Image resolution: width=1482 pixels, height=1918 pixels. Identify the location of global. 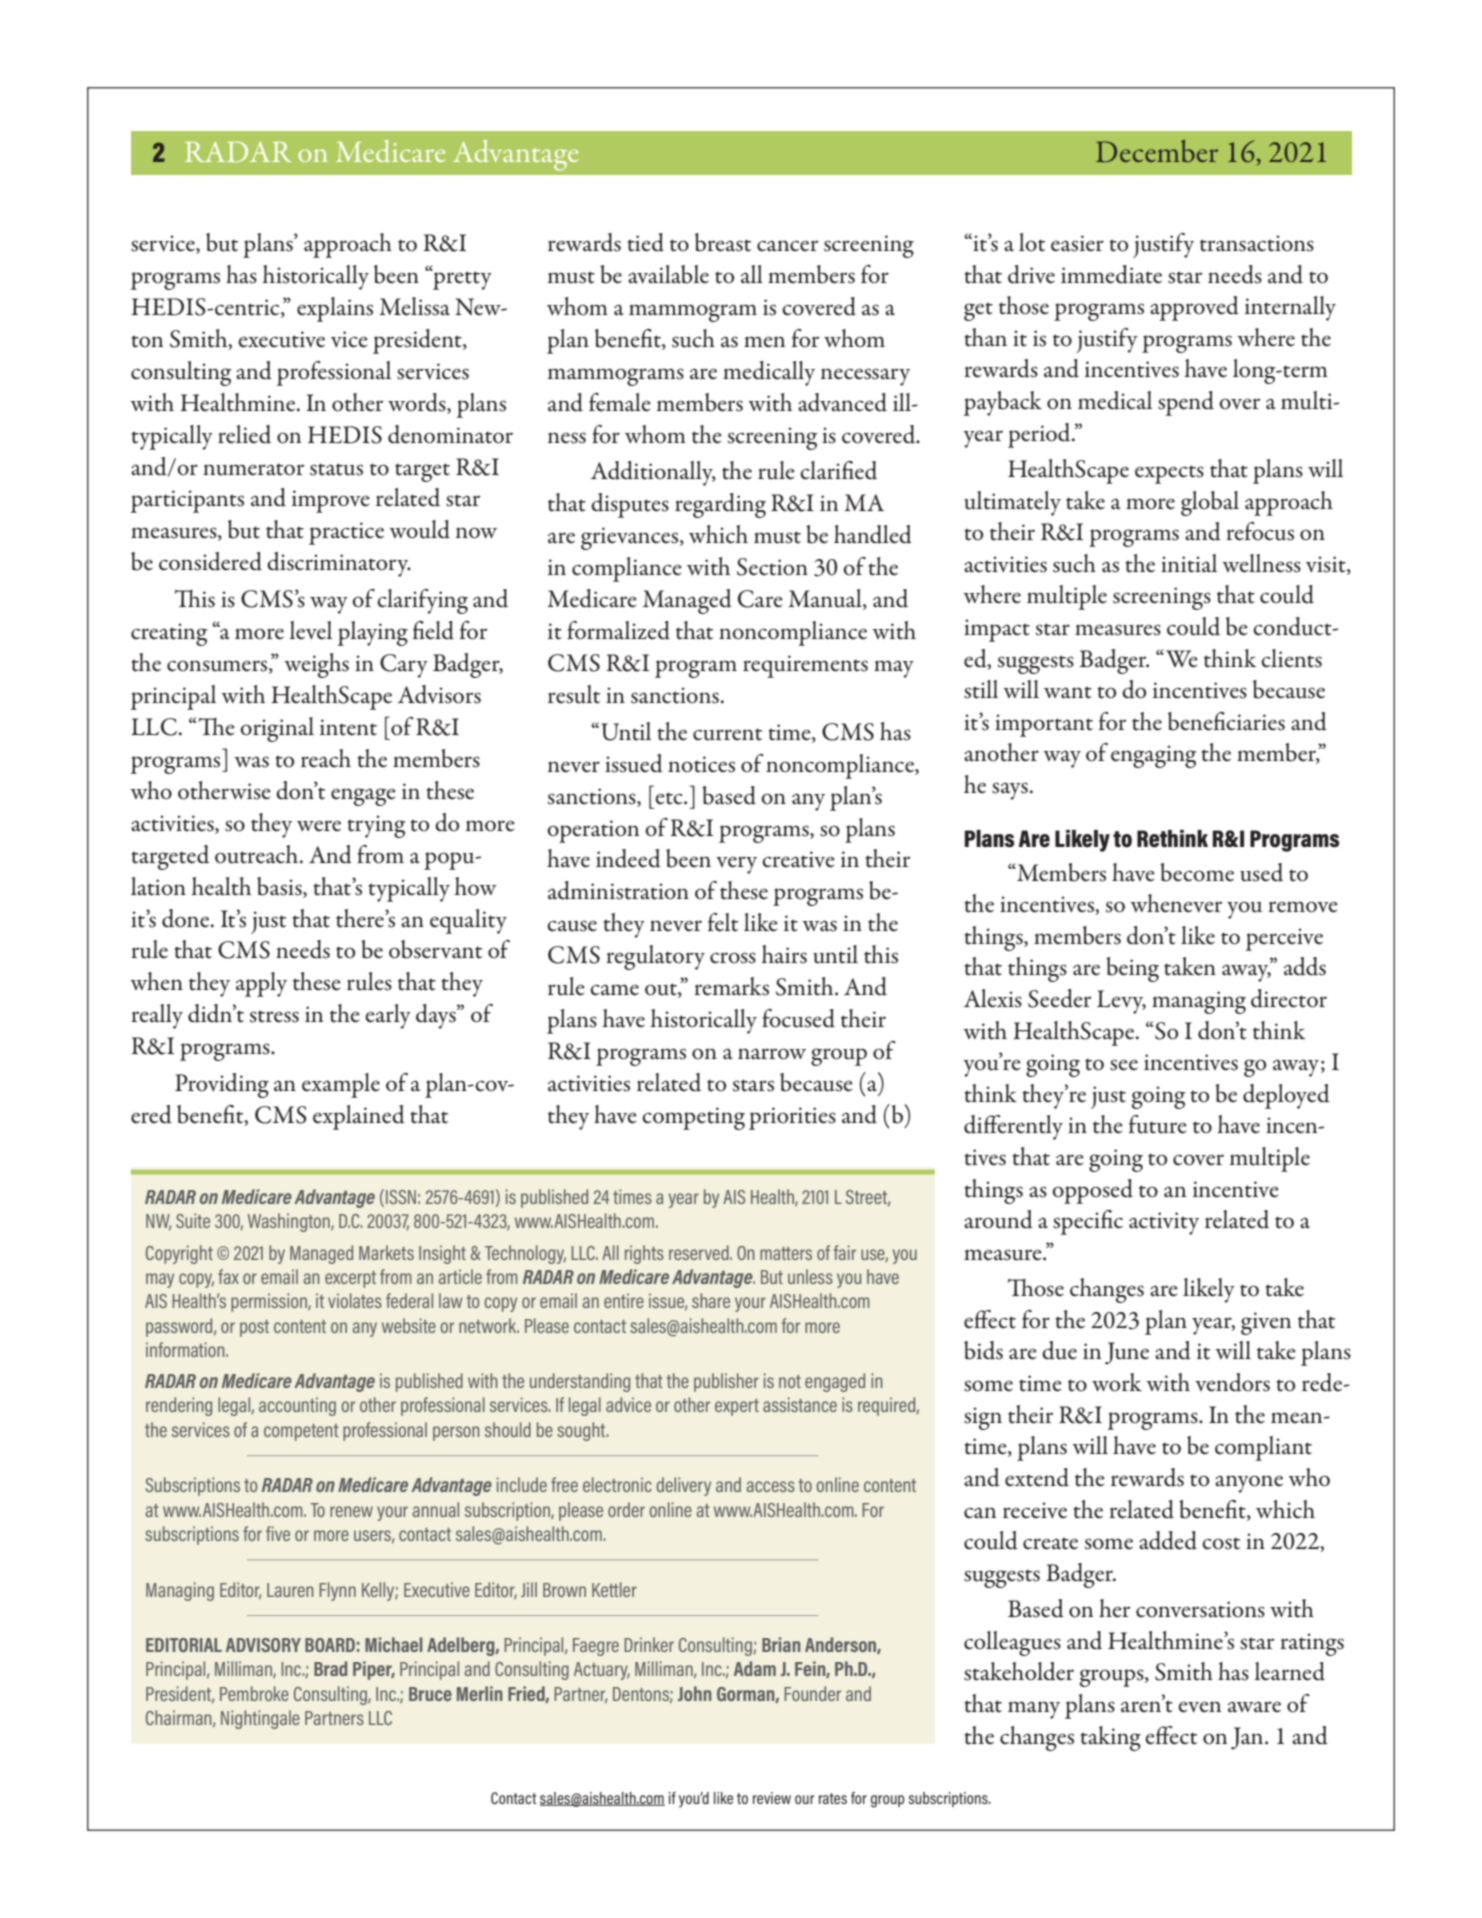
(1210, 503).
